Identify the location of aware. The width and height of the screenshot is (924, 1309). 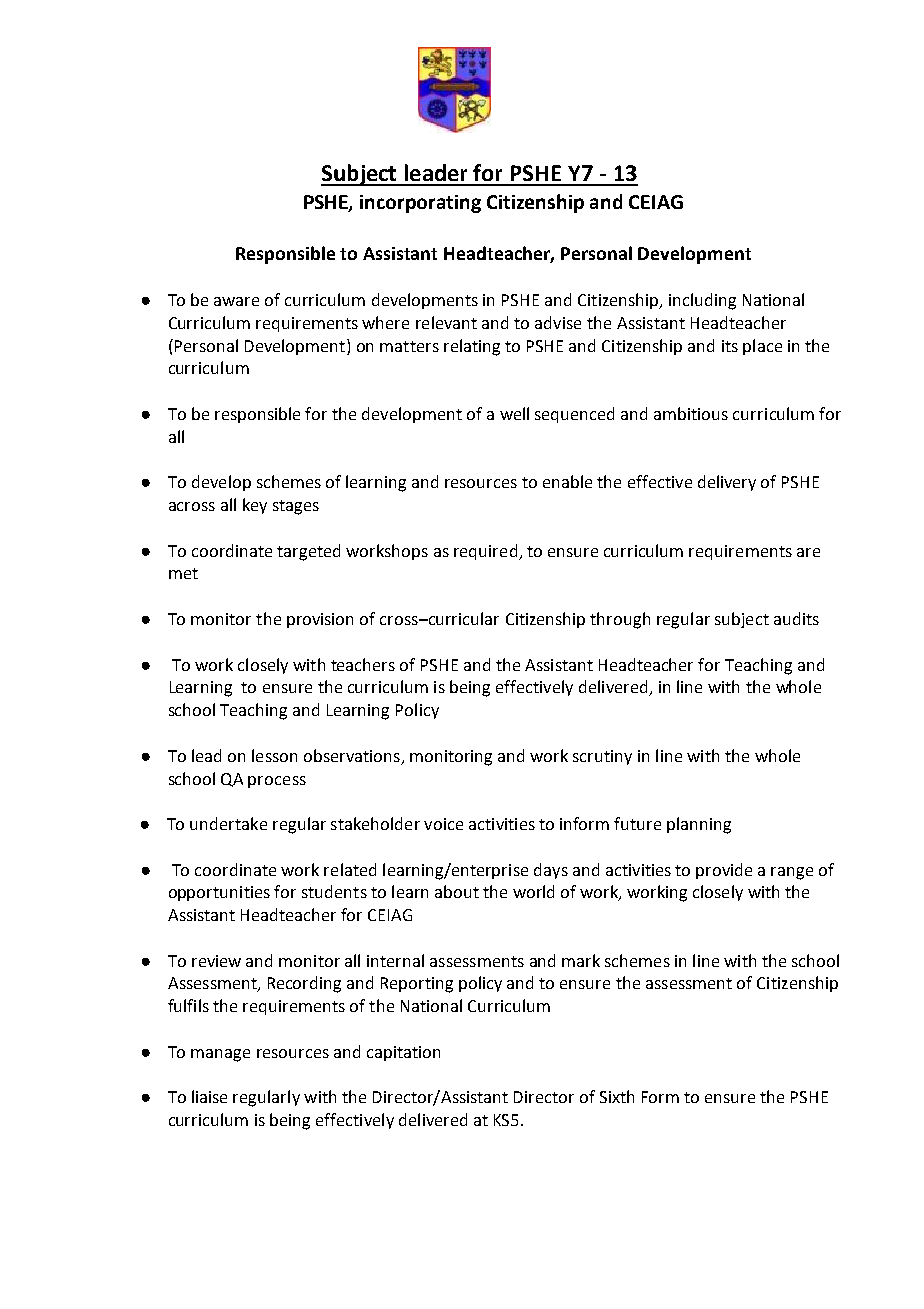
(236, 301).
